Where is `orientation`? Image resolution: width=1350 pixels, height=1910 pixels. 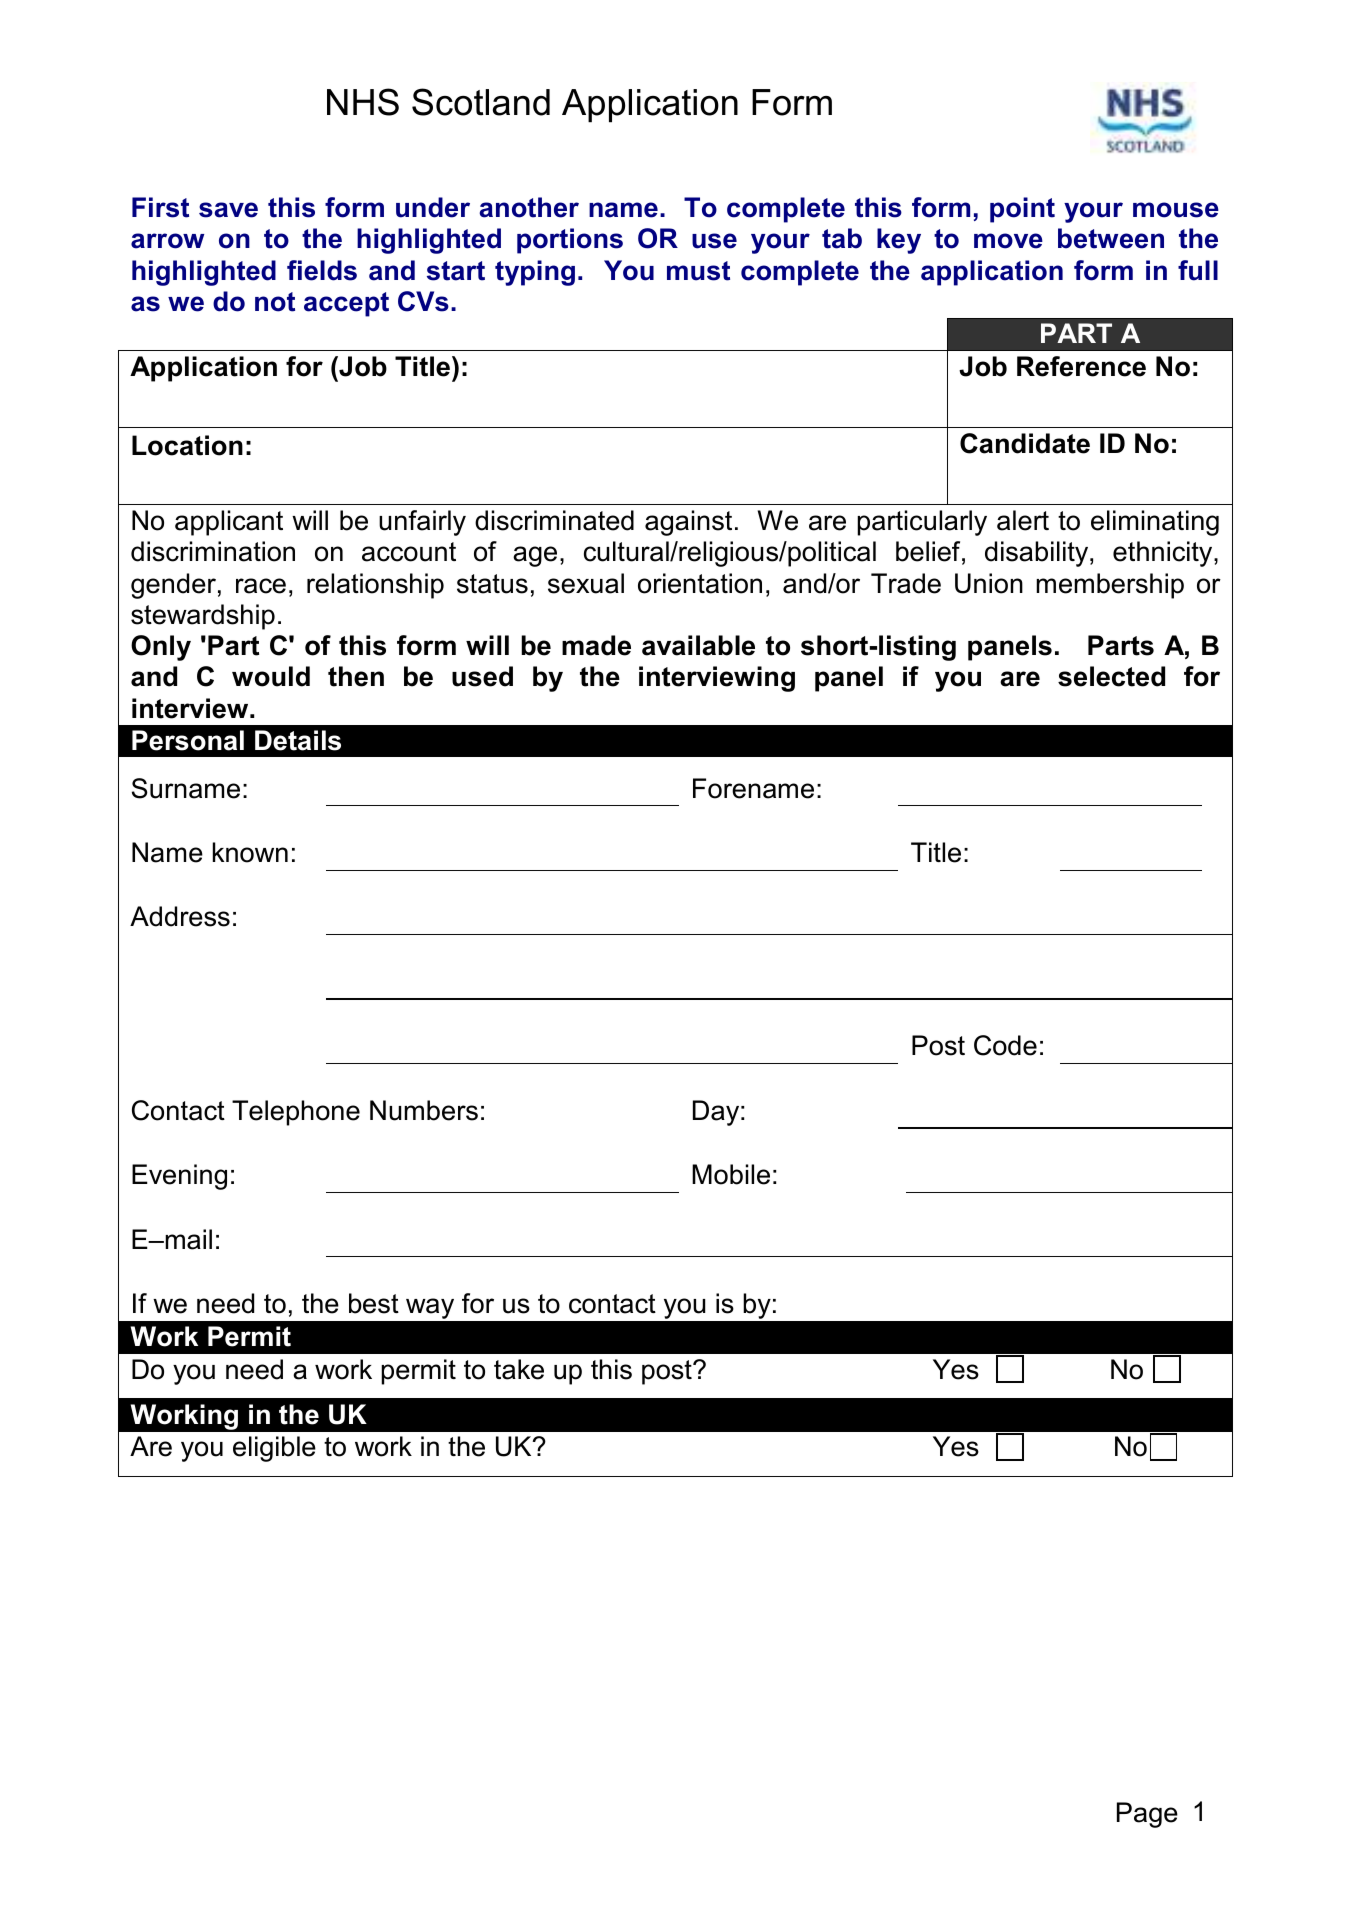 orientation is located at coordinates (700, 583).
